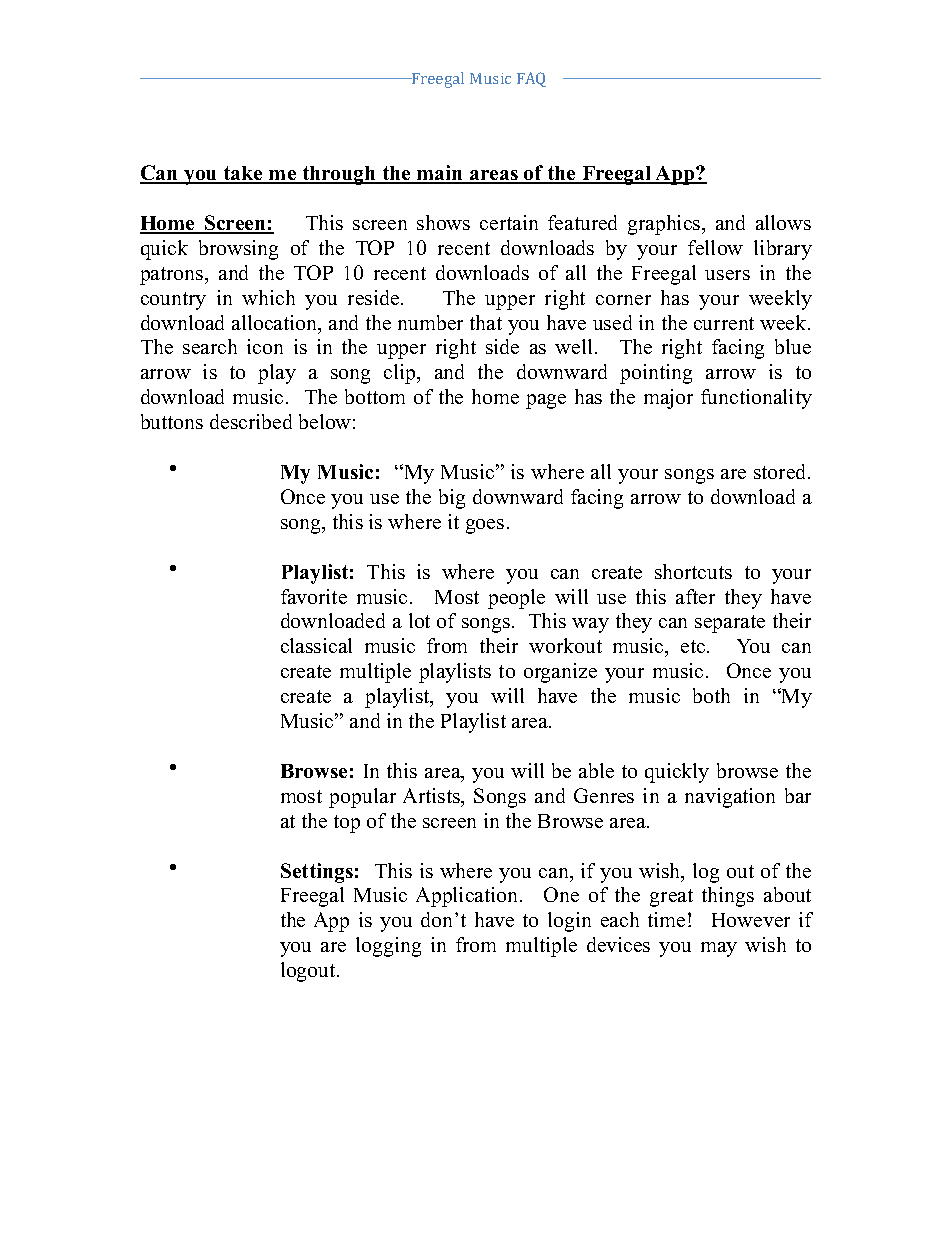 Image resolution: width=952 pixels, height=1233 pixels. What do you see at coordinates (509, 222) in the screenshot?
I see `certain` at bounding box center [509, 222].
